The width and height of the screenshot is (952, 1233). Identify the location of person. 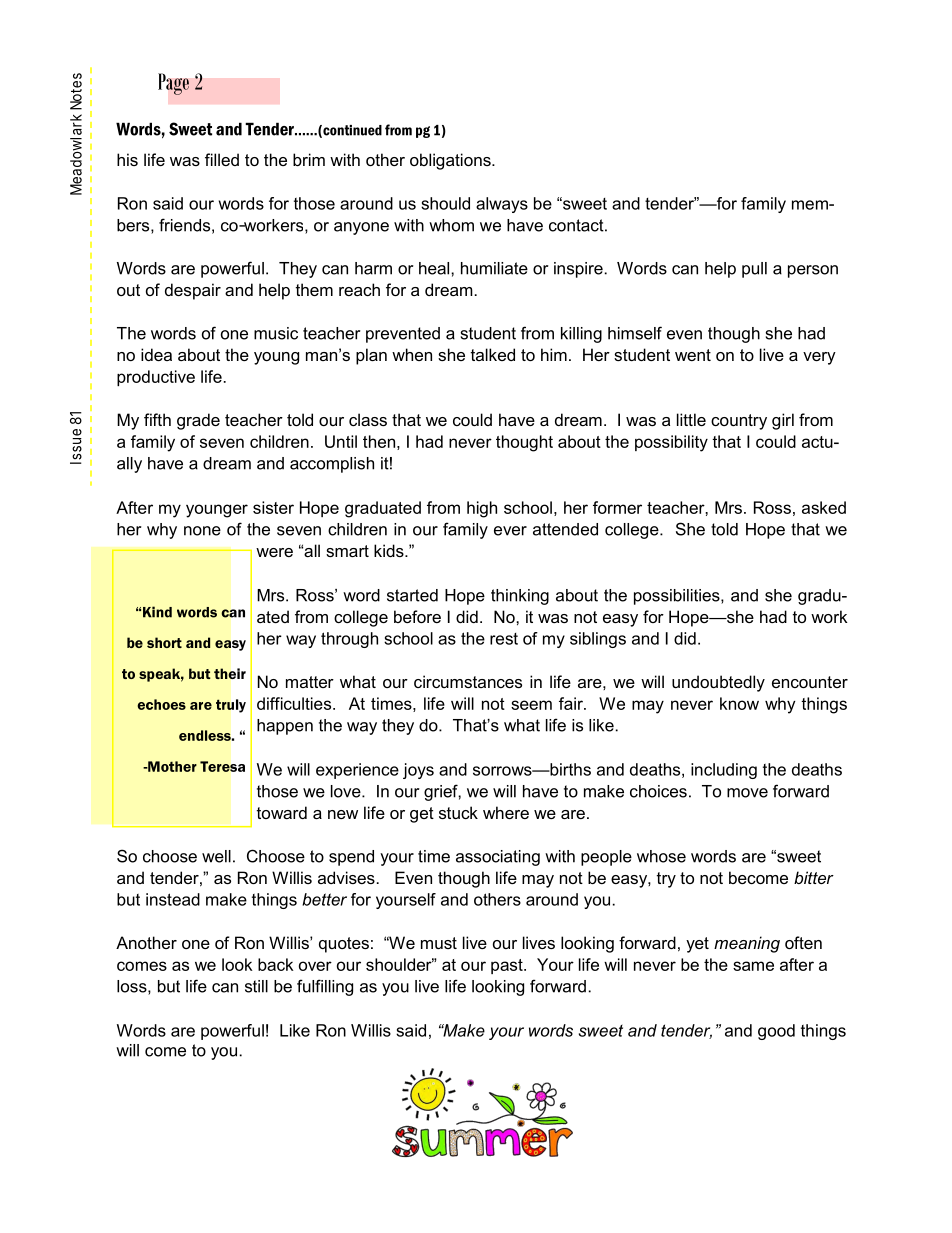
(813, 271).
